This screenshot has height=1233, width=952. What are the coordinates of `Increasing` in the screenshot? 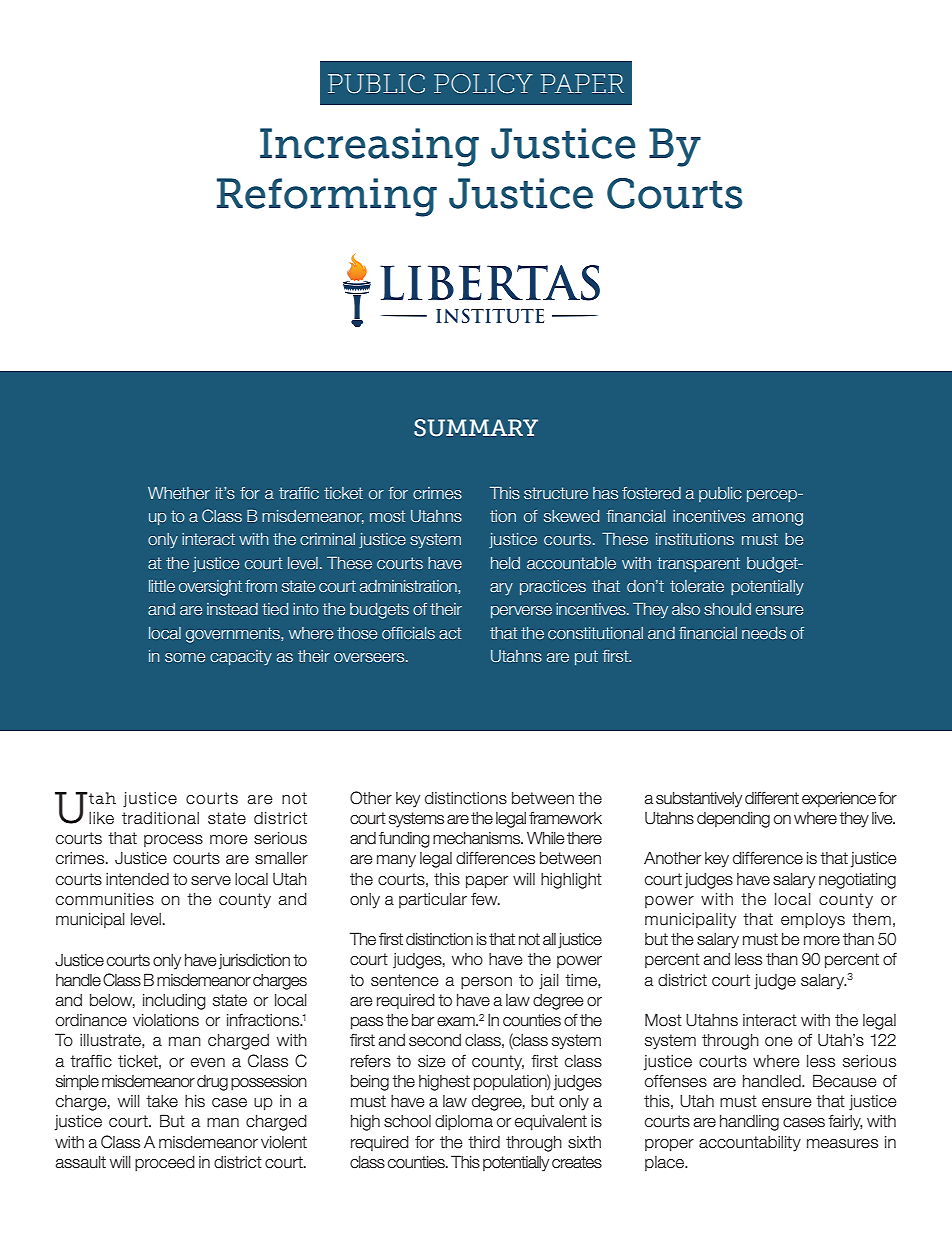 It's located at (369, 147).
